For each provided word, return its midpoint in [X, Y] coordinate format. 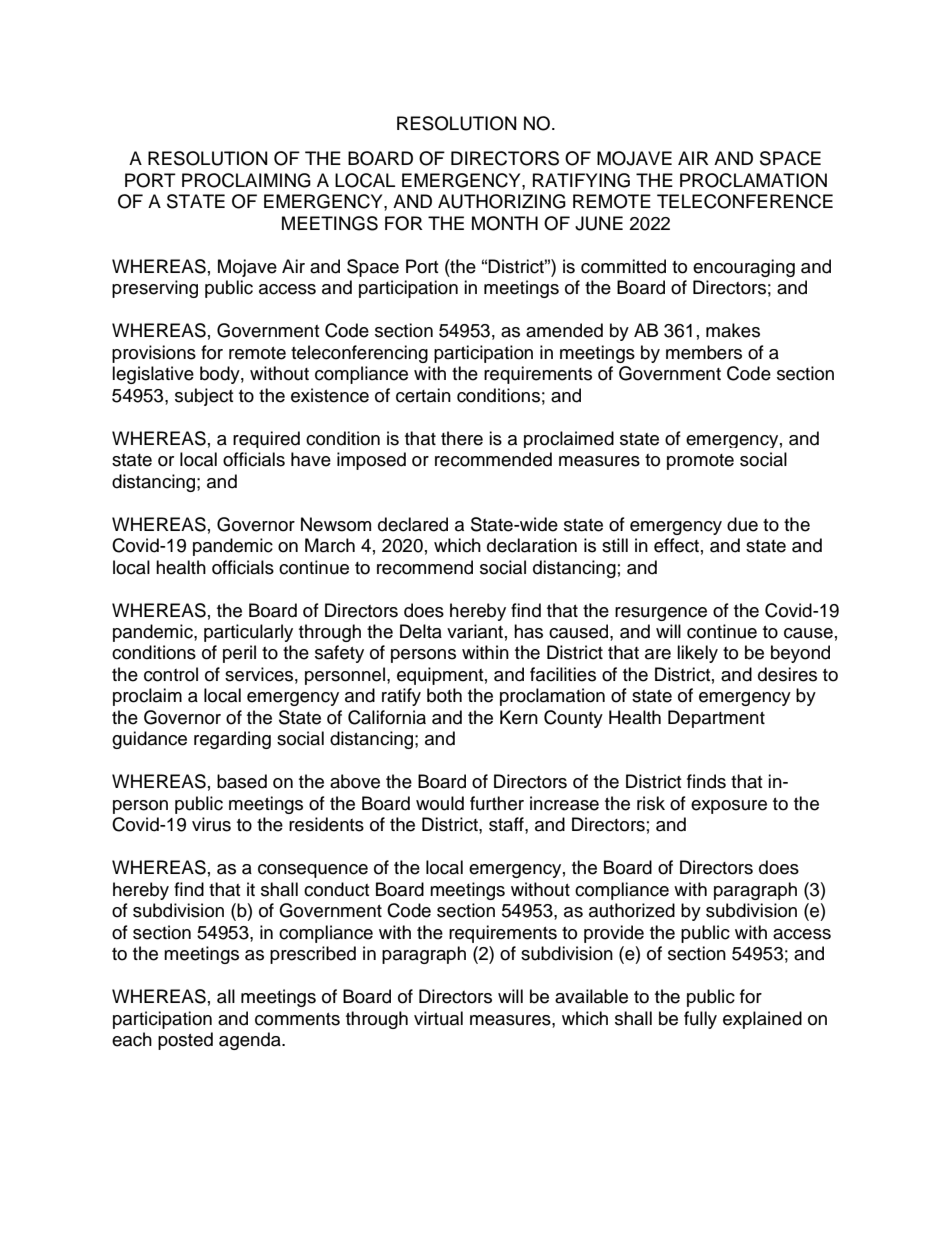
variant [475, 631]
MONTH [505, 223]
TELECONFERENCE [745, 201]
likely [697, 654]
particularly [248, 633]
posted [185, 1041]
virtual [438, 1018]
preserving [155, 289]
